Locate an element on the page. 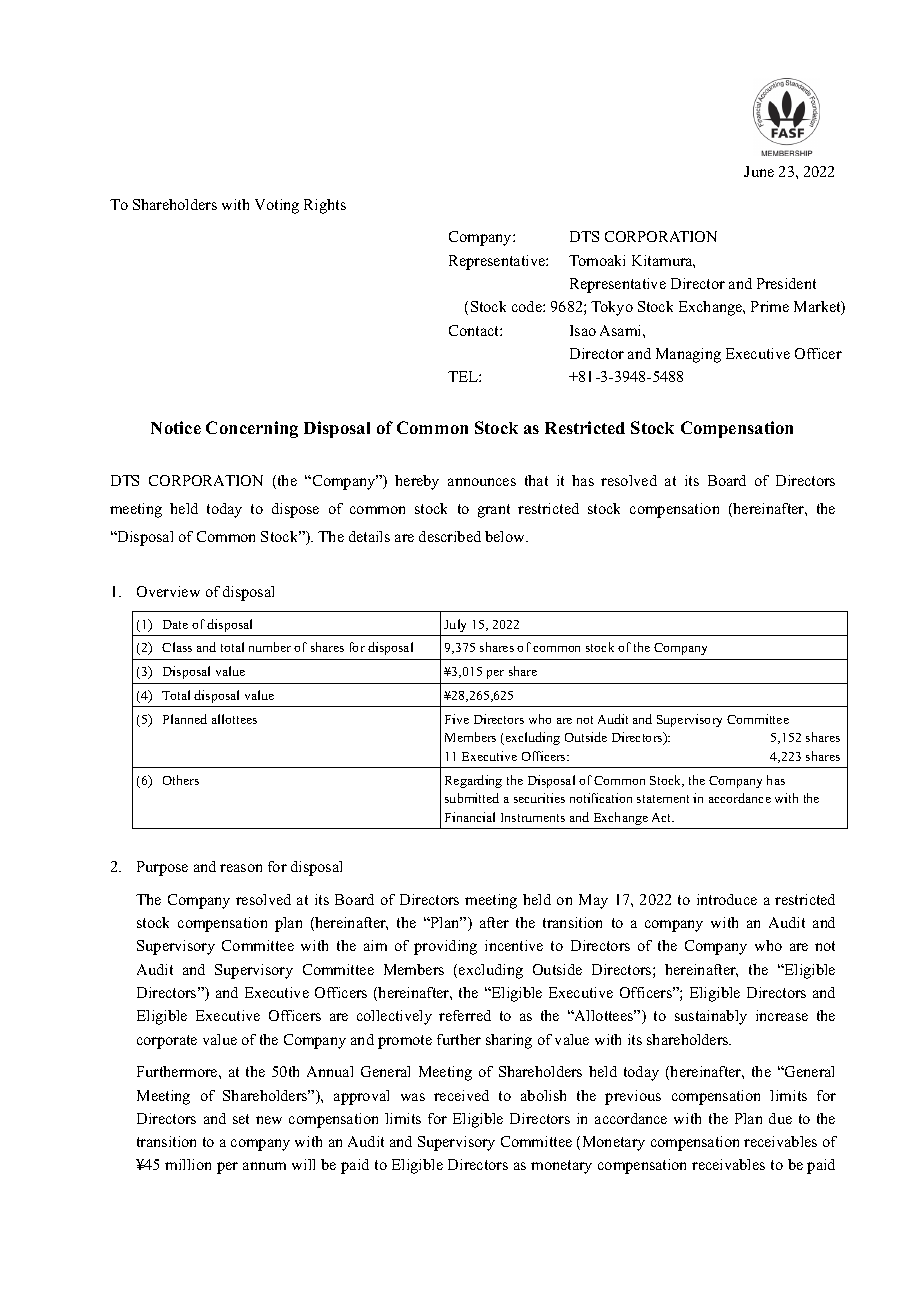  July is located at coordinates (455, 625).
